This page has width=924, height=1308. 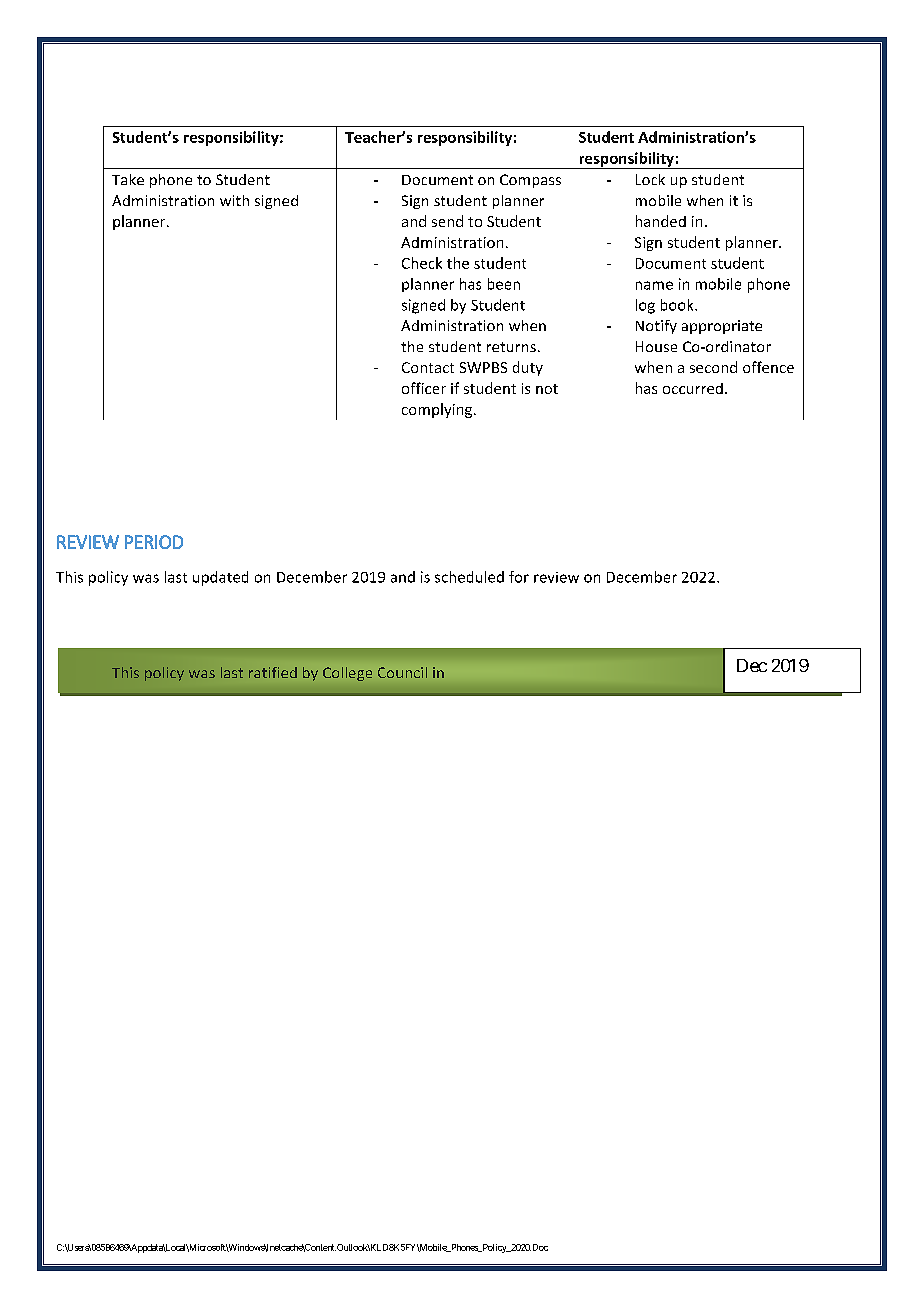 I want to click on for, so click(x=519, y=577).
